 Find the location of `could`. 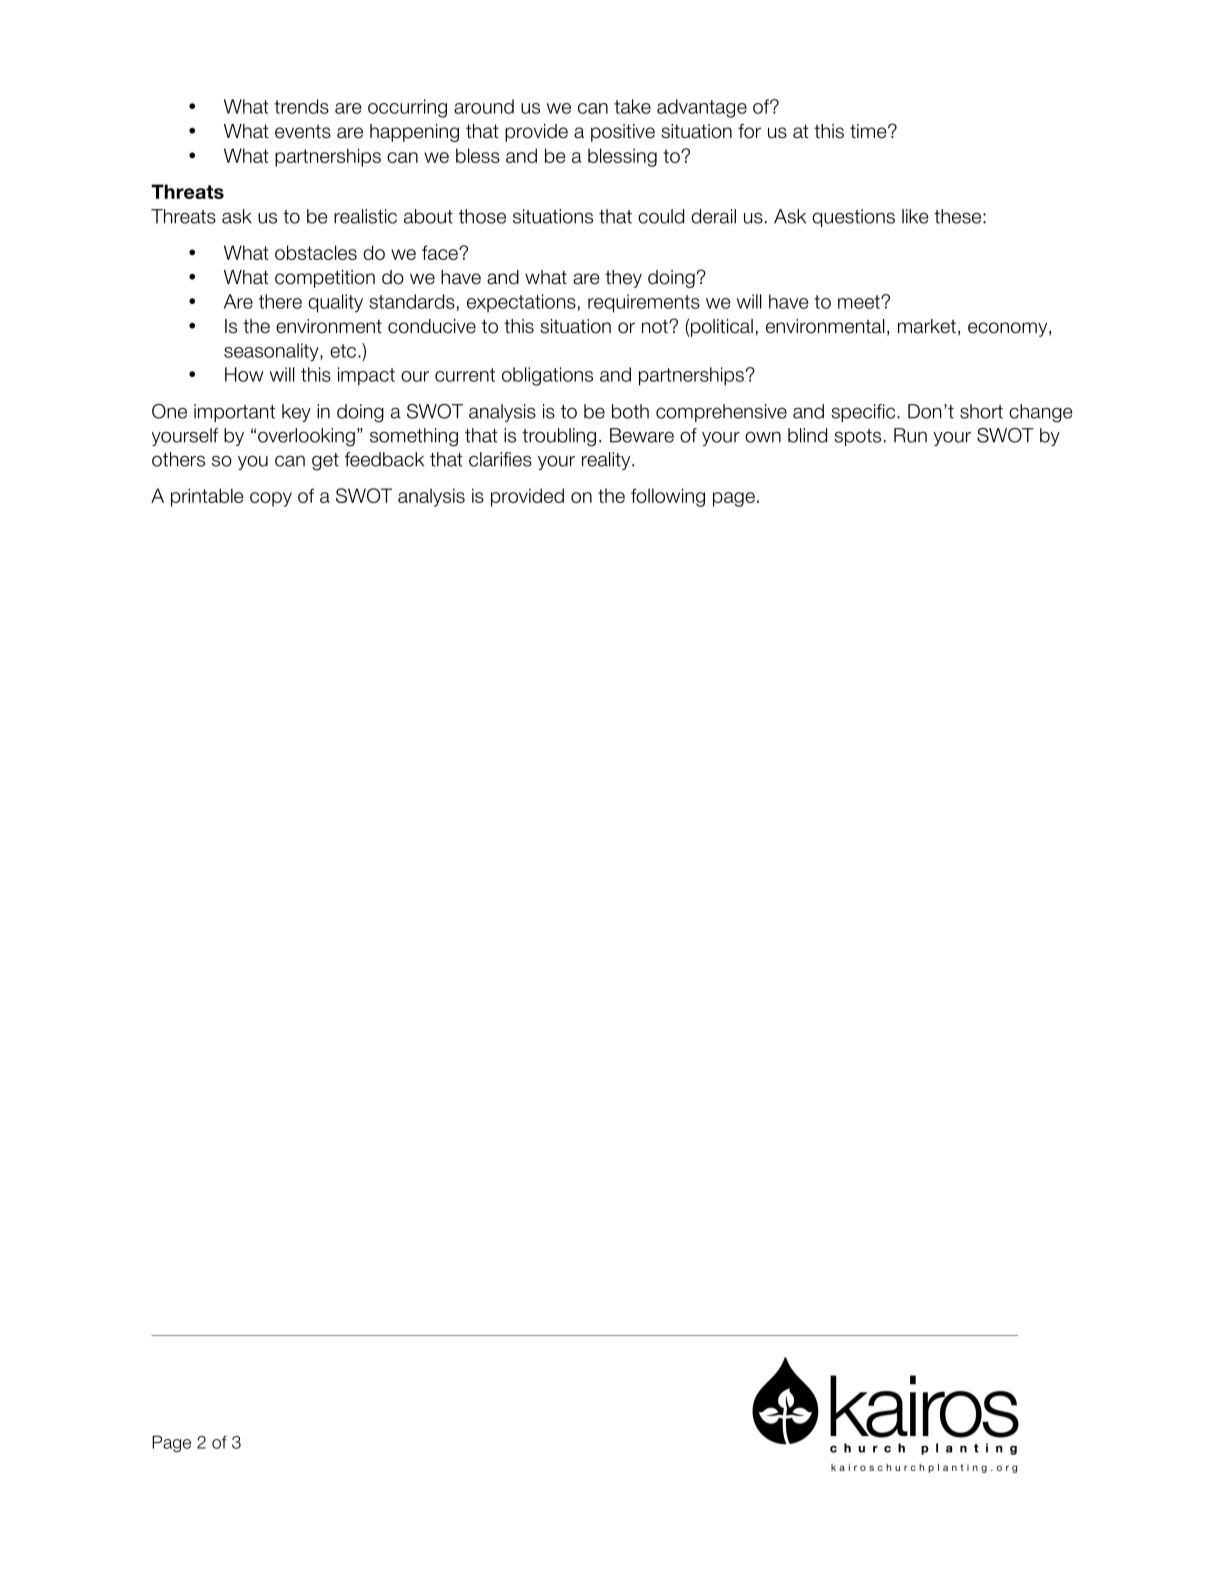

could is located at coordinates (661, 216).
